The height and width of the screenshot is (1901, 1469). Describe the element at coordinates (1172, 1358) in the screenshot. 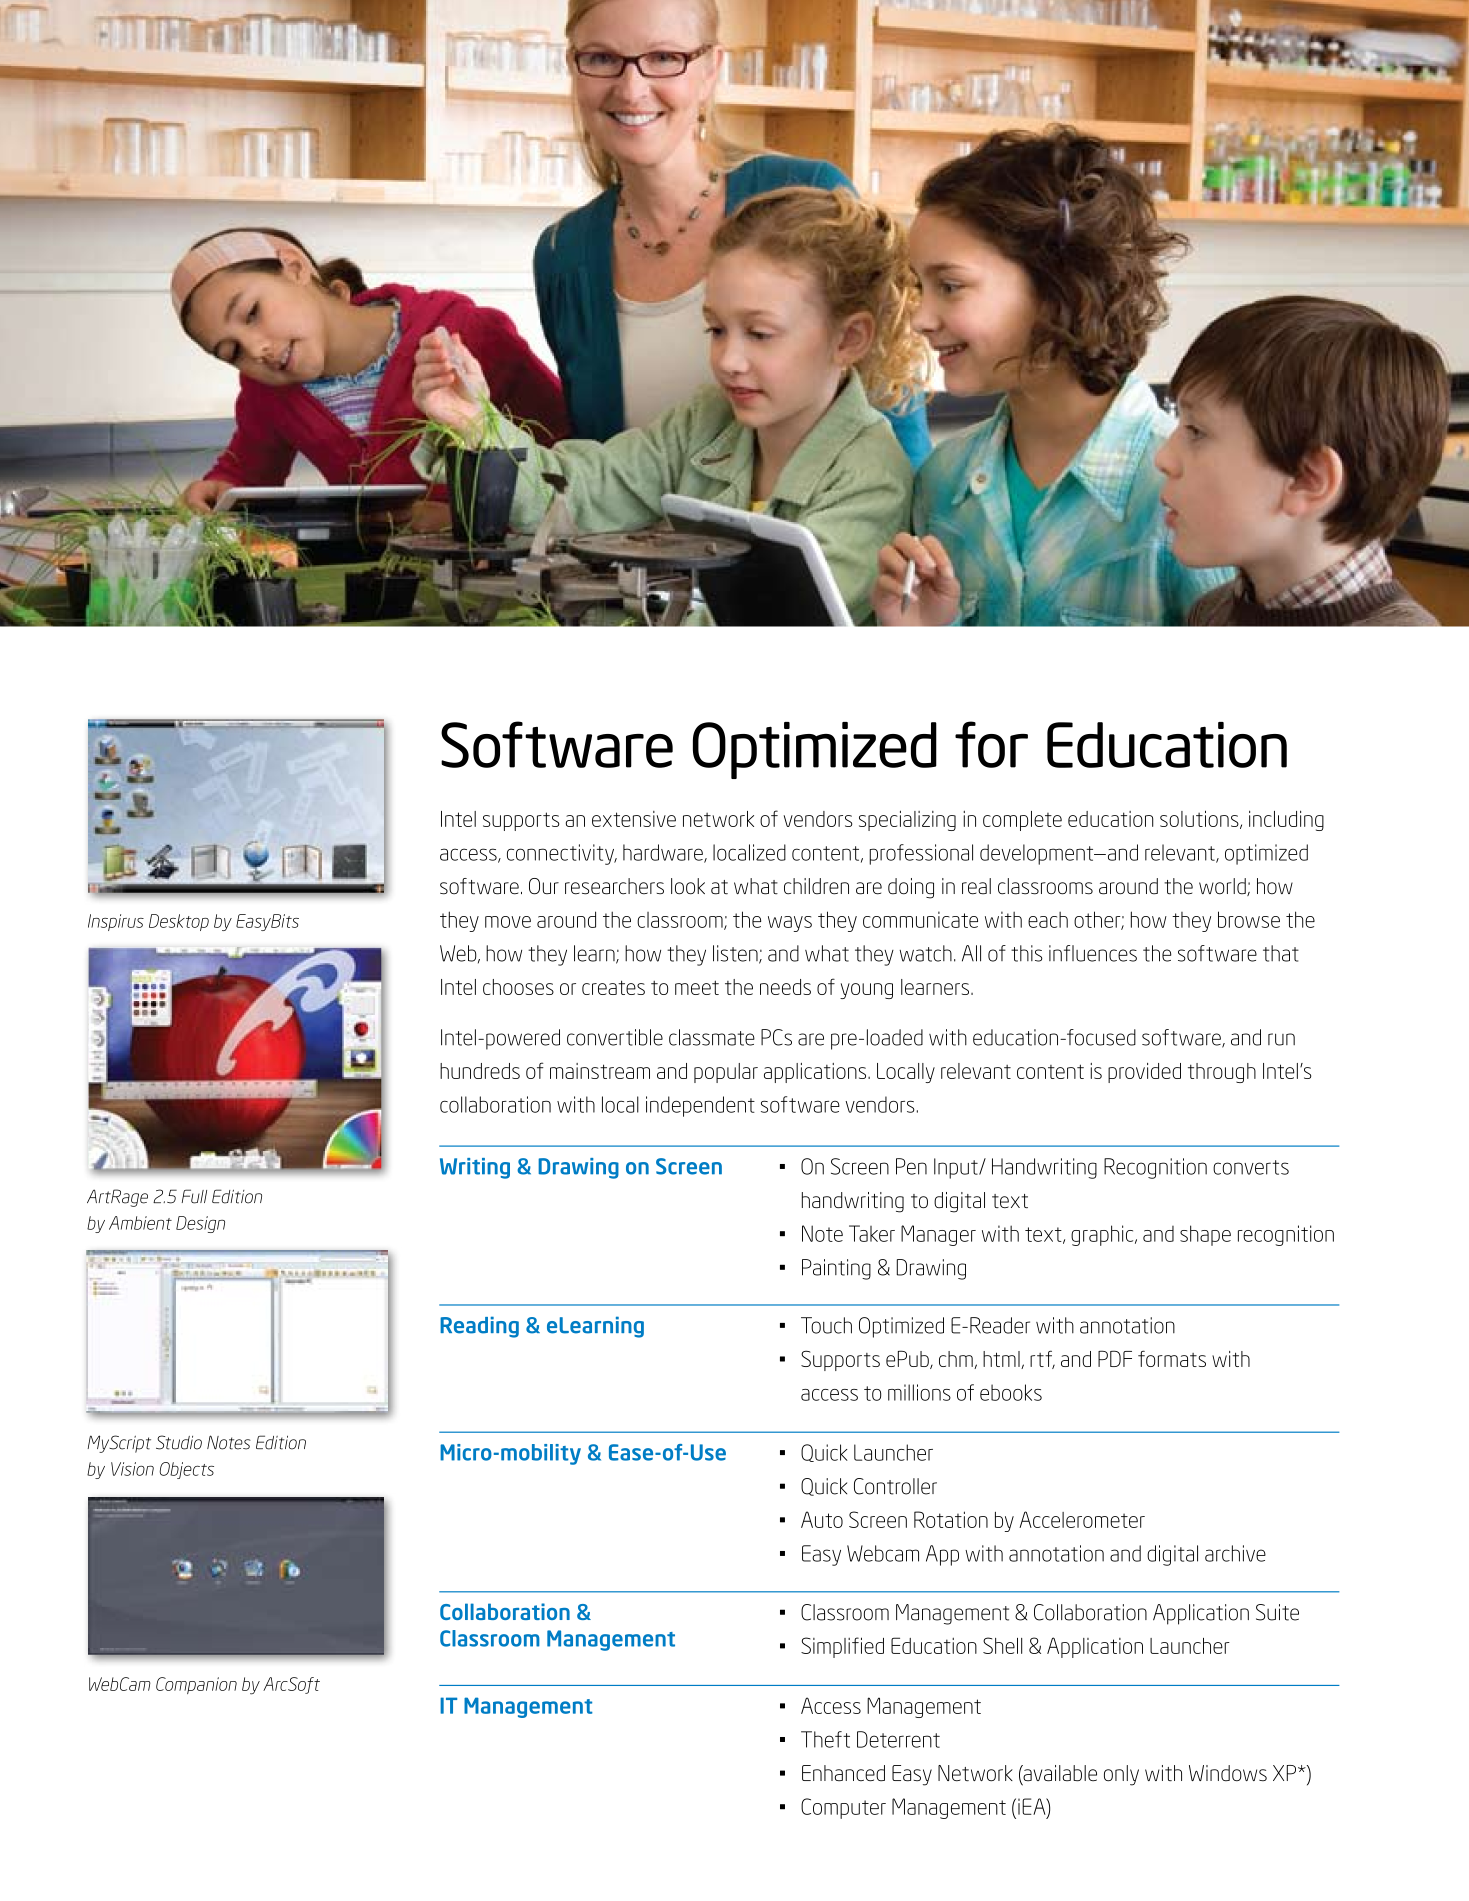

I see `formats` at that location.
